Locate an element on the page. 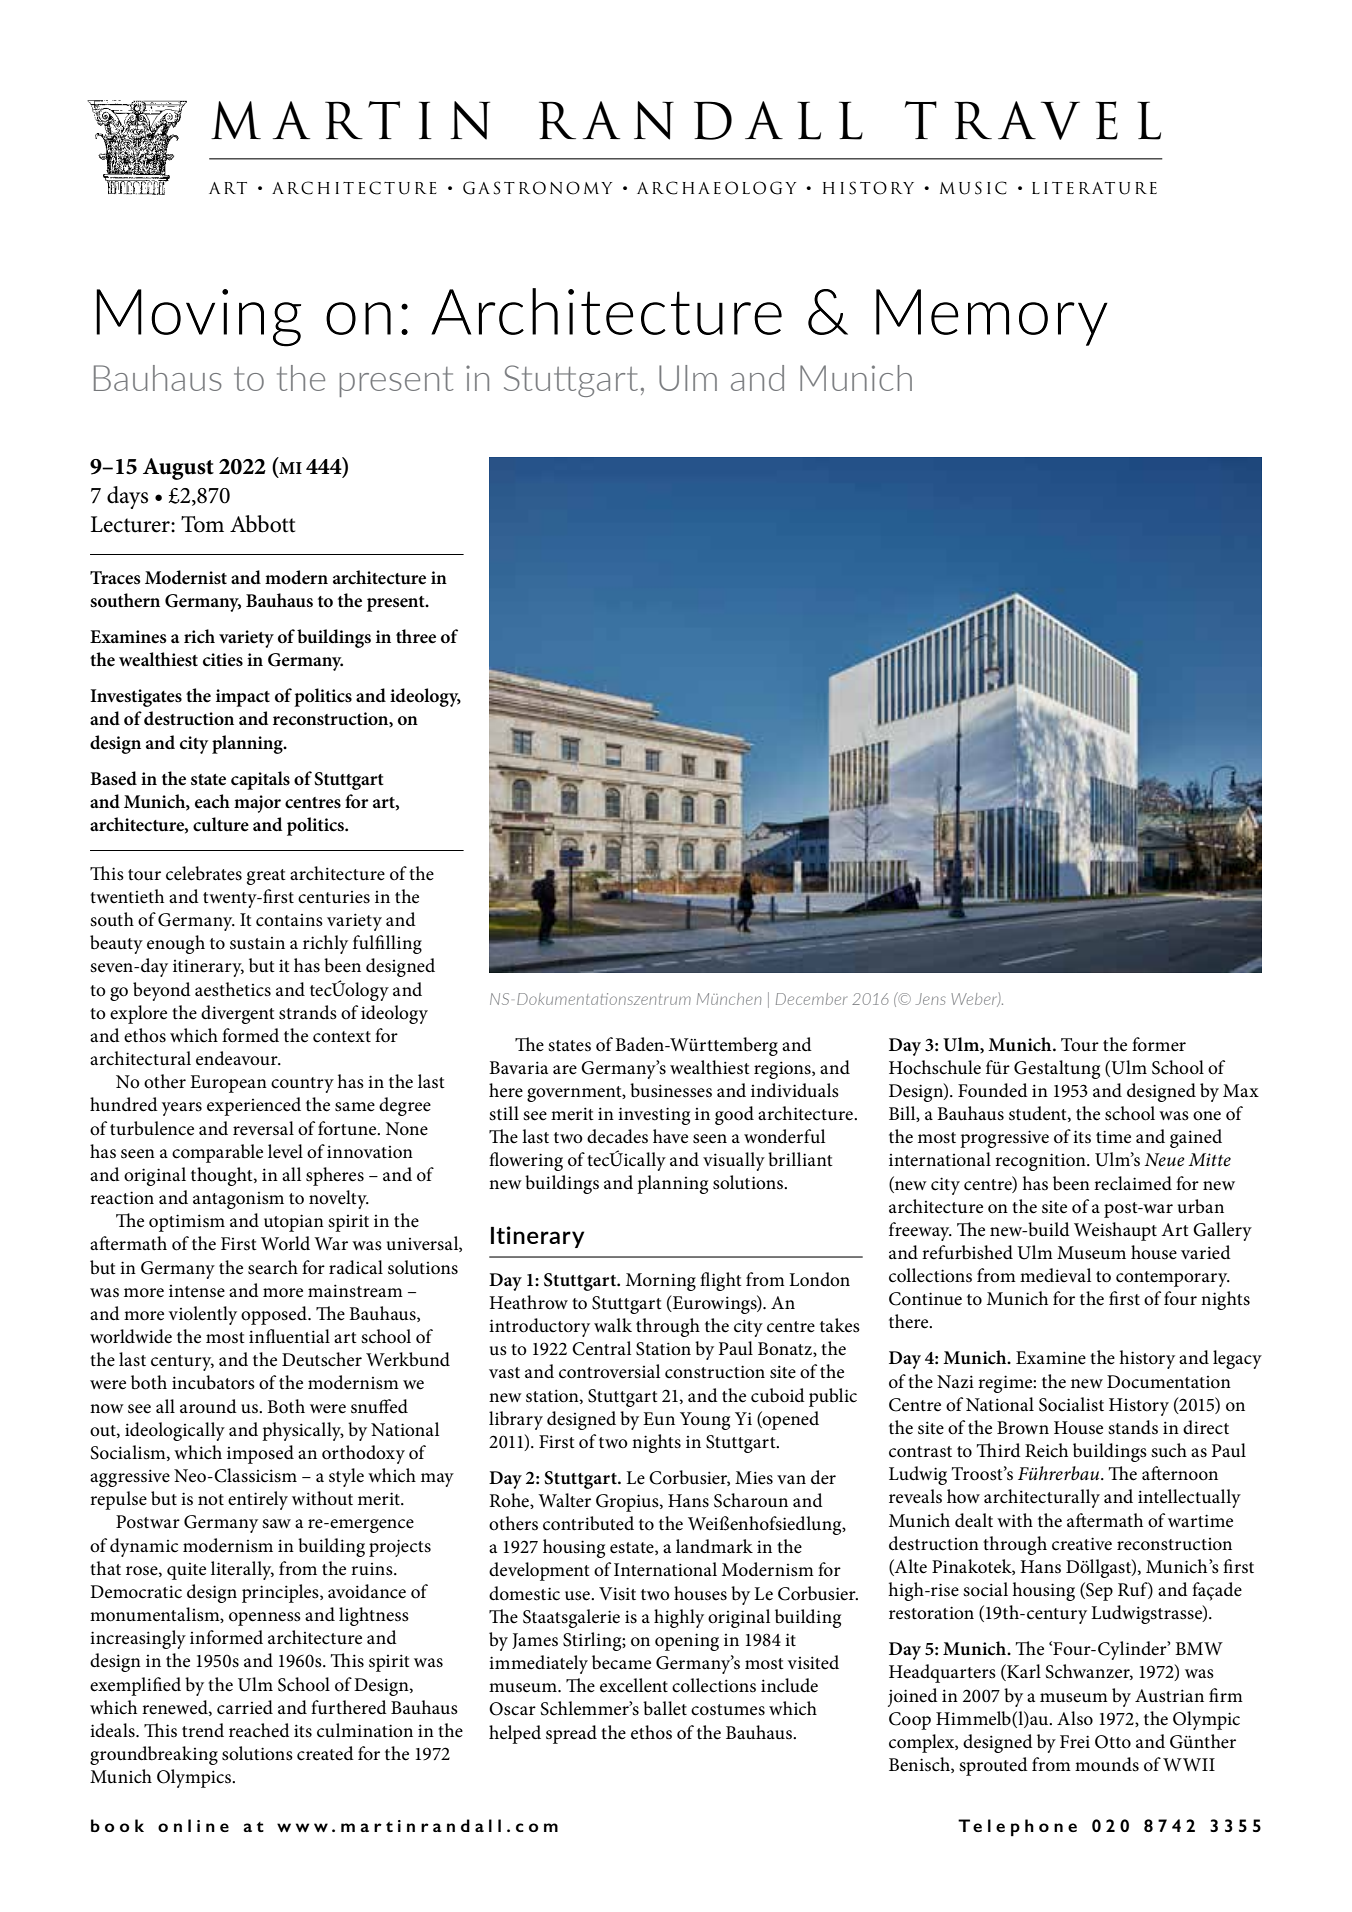 The width and height of the document is (1352, 1912). medieval is located at coordinates (1055, 1275).
